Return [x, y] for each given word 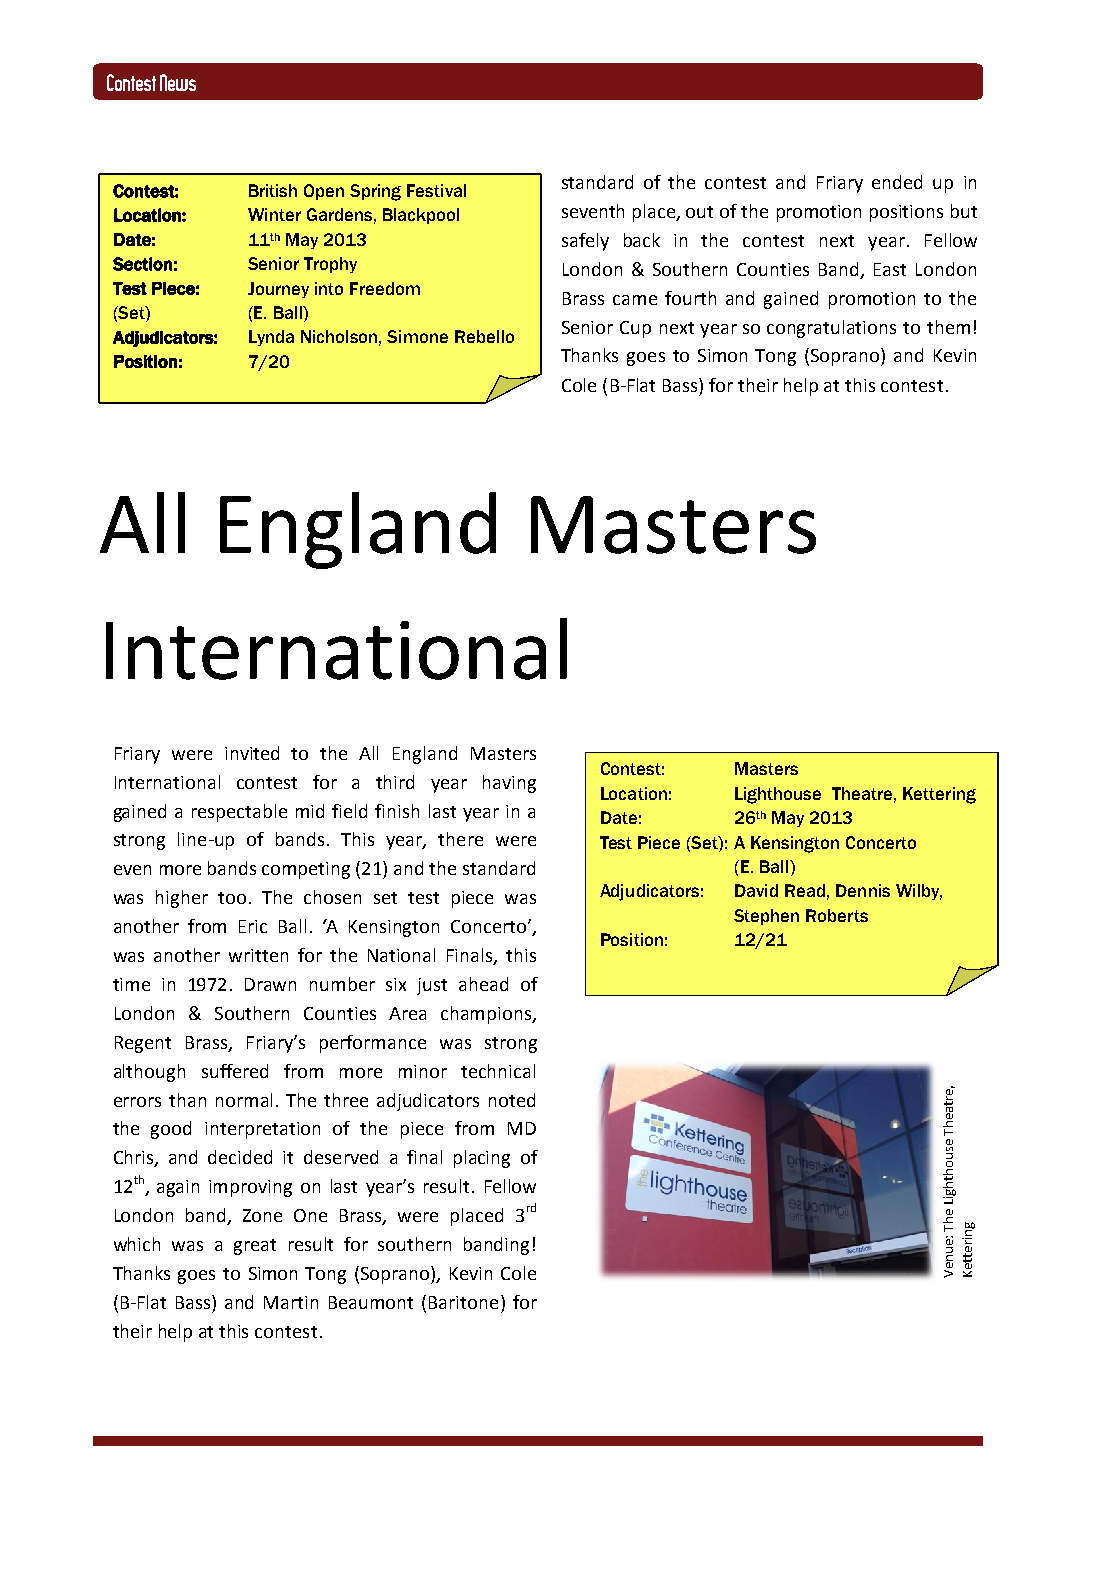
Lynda [271, 338]
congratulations [831, 329]
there [460, 839]
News [178, 82]
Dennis [863, 890]
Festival [436, 190]
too [232, 898]
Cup [635, 329]
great [255, 1247]
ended [897, 182]
